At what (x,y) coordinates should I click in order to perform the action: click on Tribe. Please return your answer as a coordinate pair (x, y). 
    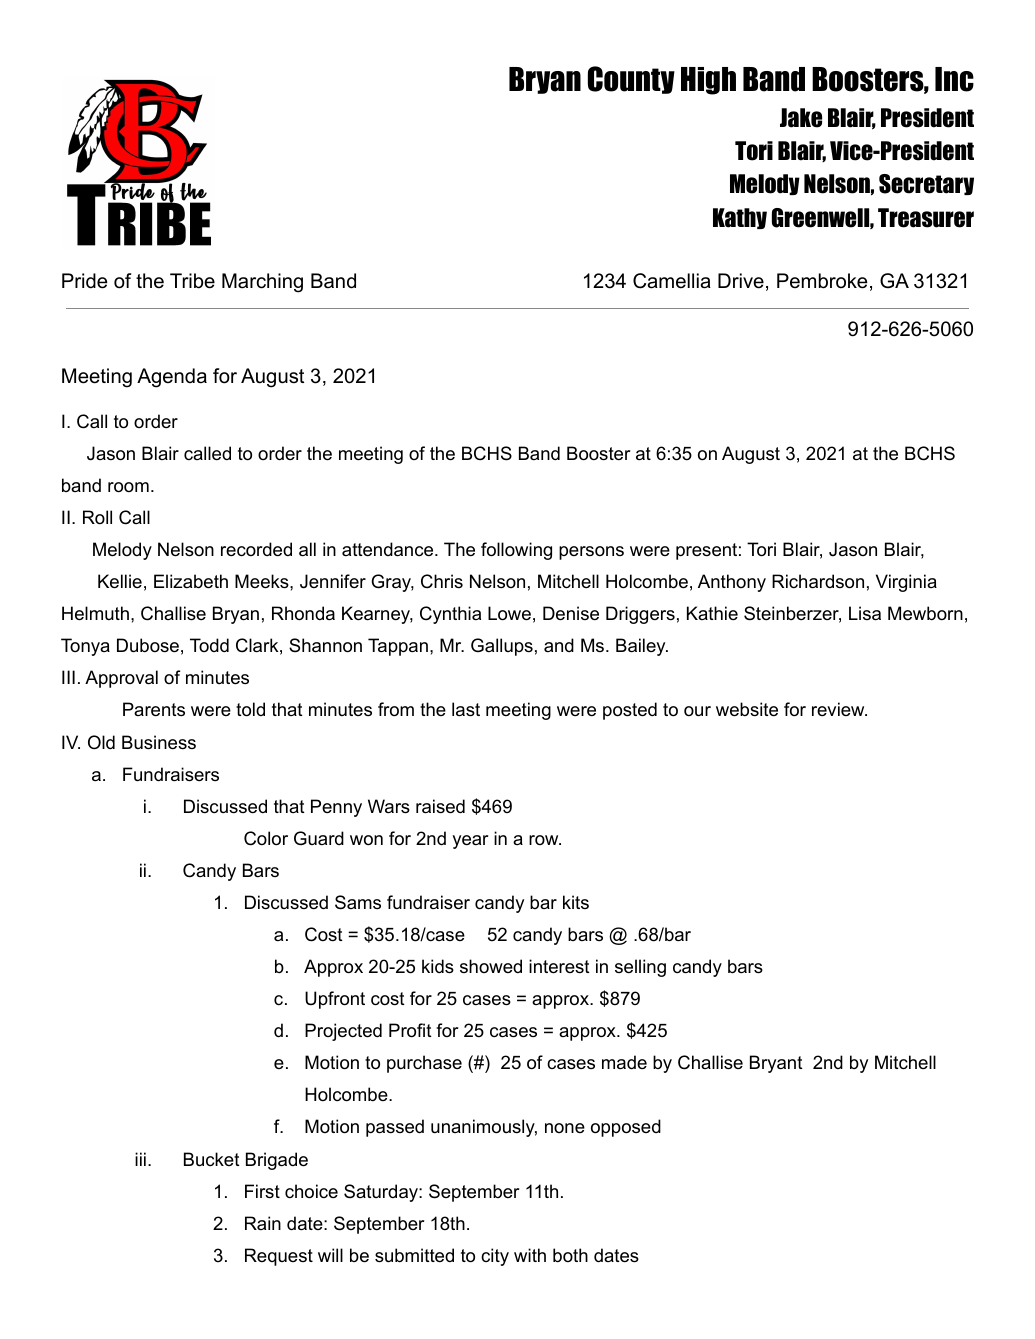
    Looking at the image, I should click on (192, 281).
